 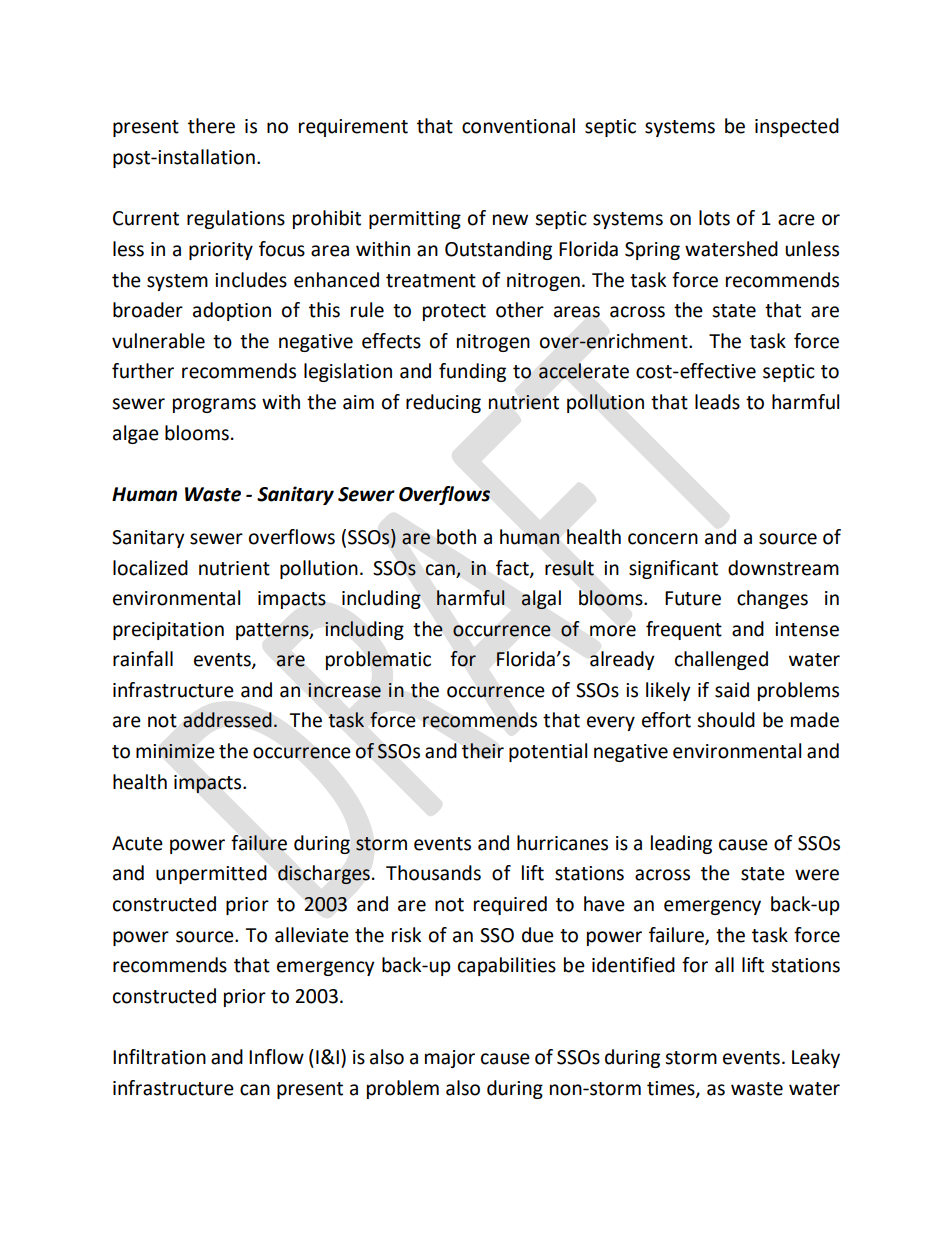 I want to click on precipitation, so click(x=168, y=631).
